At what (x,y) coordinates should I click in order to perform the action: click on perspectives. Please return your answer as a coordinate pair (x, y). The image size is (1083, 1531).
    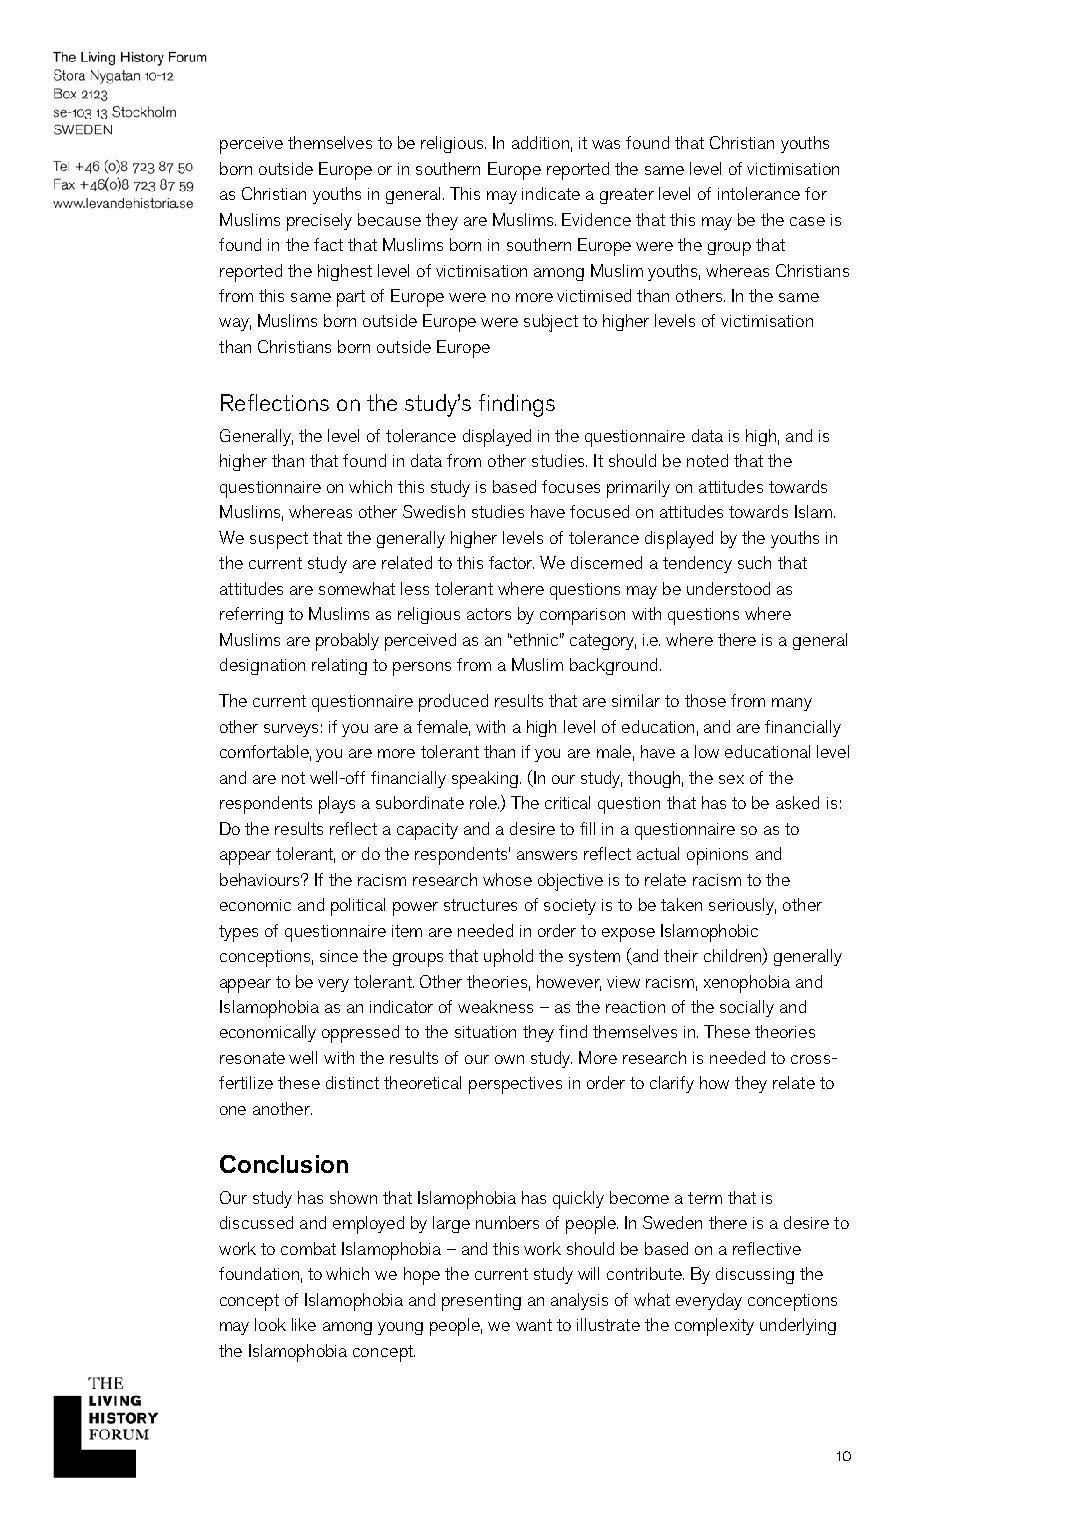
    Looking at the image, I should click on (515, 1085).
